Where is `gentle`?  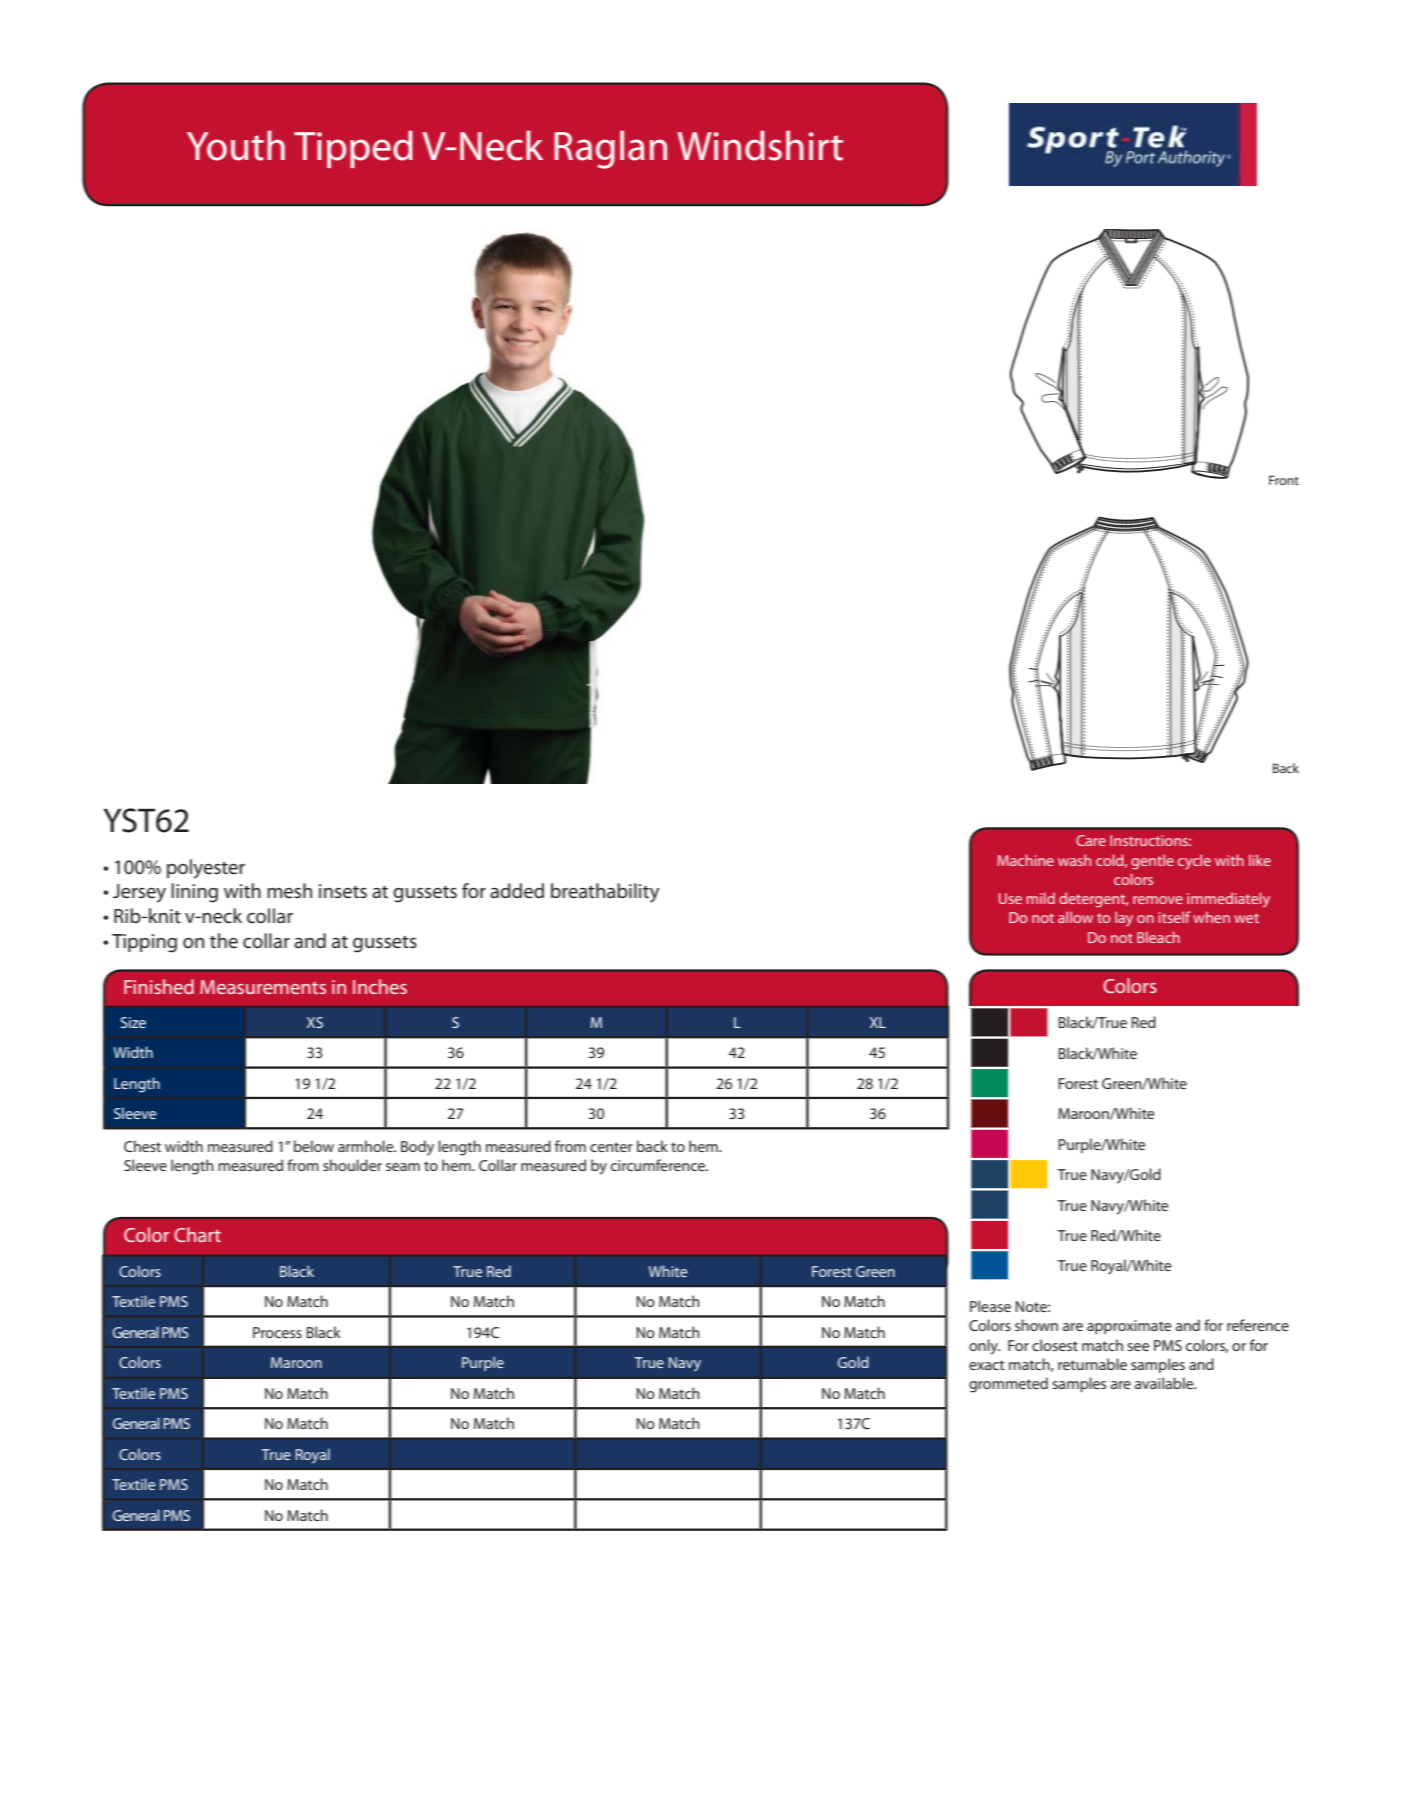 gentle is located at coordinates (1152, 862).
